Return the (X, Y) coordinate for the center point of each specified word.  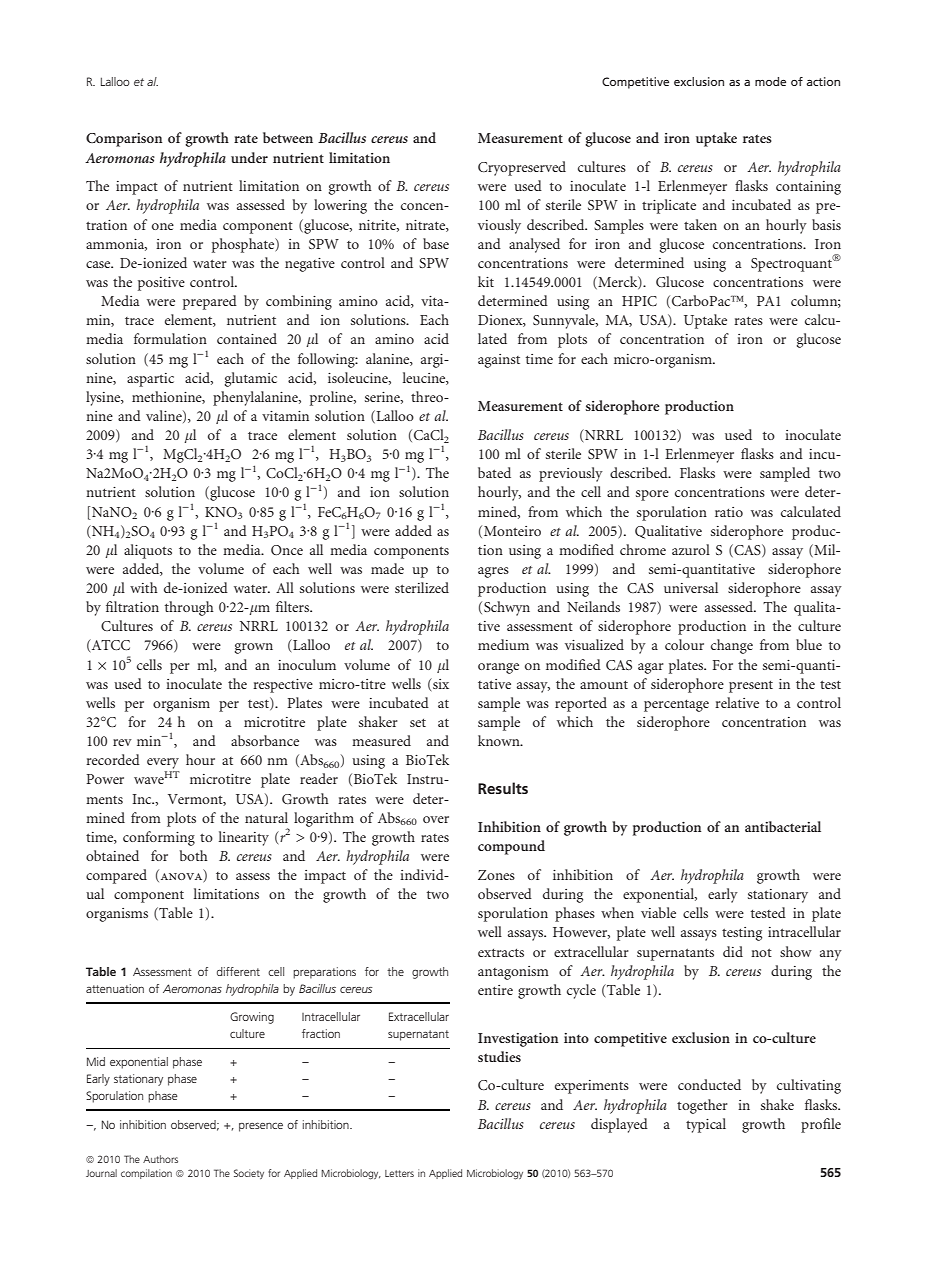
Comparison (124, 140)
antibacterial (783, 826)
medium (503, 644)
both (194, 855)
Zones (496, 875)
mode (770, 81)
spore (652, 495)
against (499, 361)
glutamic (251, 379)
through (189, 608)
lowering (340, 206)
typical (706, 1125)
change (732, 646)
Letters (399, 1173)
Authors (160, 1159)
